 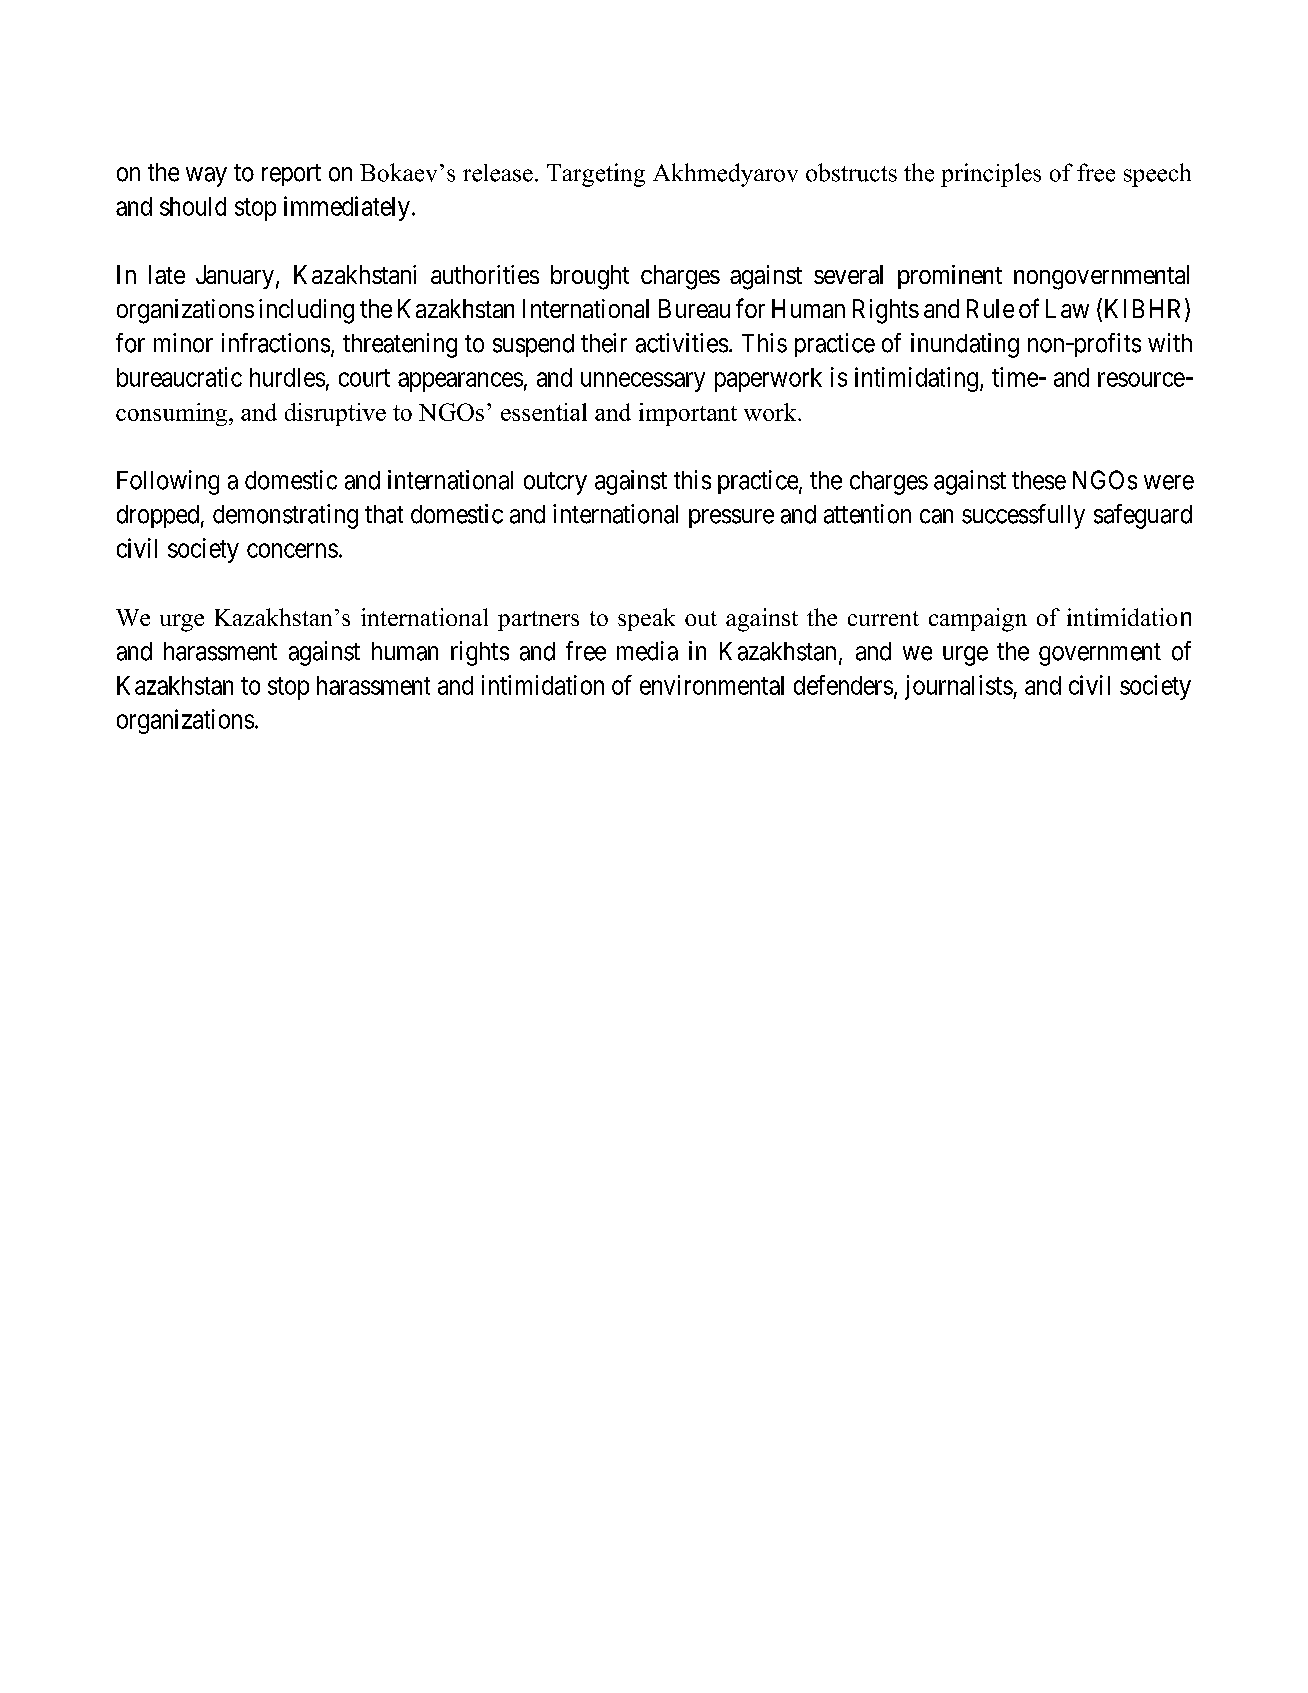 I want to click on hurdles, so click(x=287, y=377).
